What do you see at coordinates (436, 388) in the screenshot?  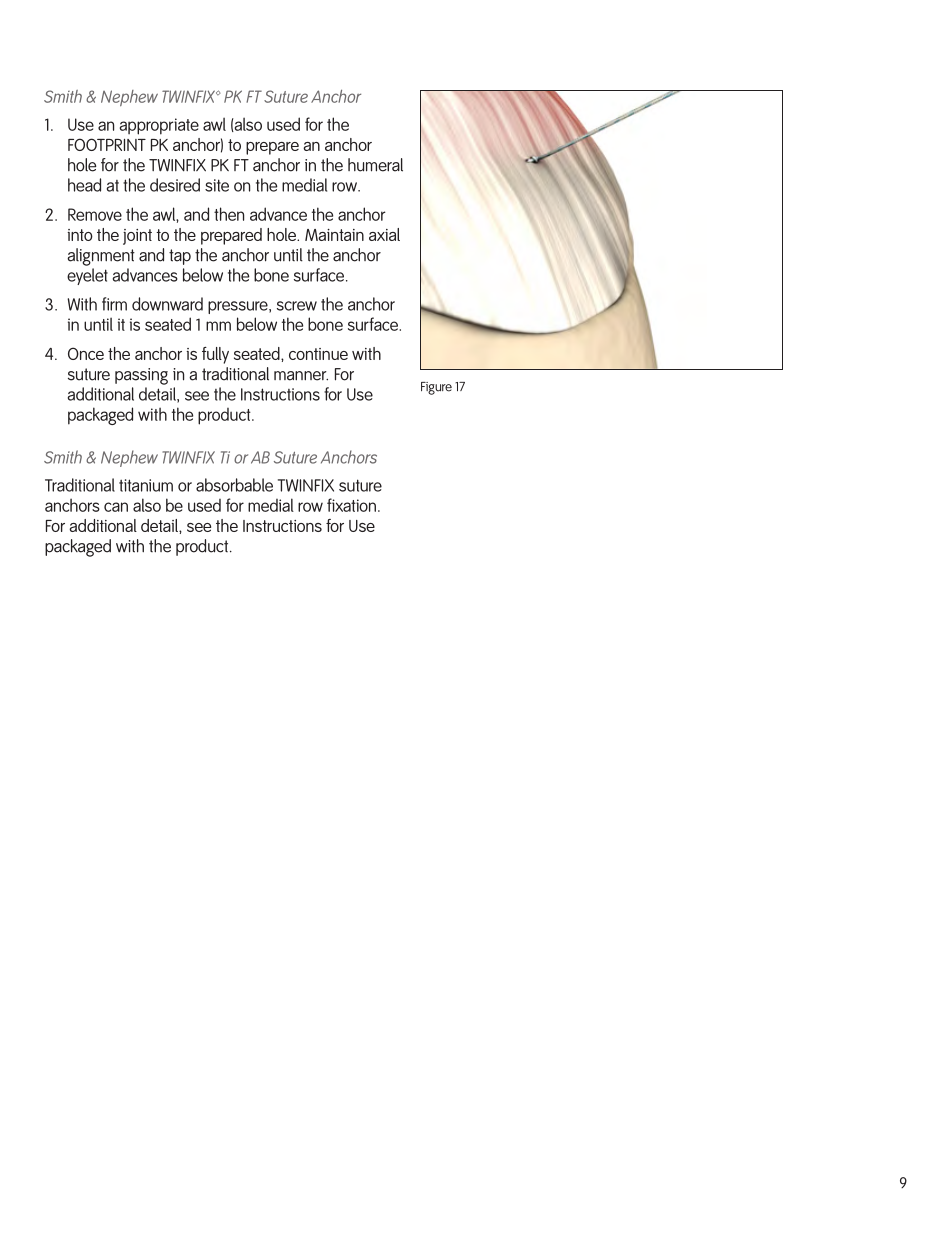 I see `Figure` at bounding box center [436, 388].
